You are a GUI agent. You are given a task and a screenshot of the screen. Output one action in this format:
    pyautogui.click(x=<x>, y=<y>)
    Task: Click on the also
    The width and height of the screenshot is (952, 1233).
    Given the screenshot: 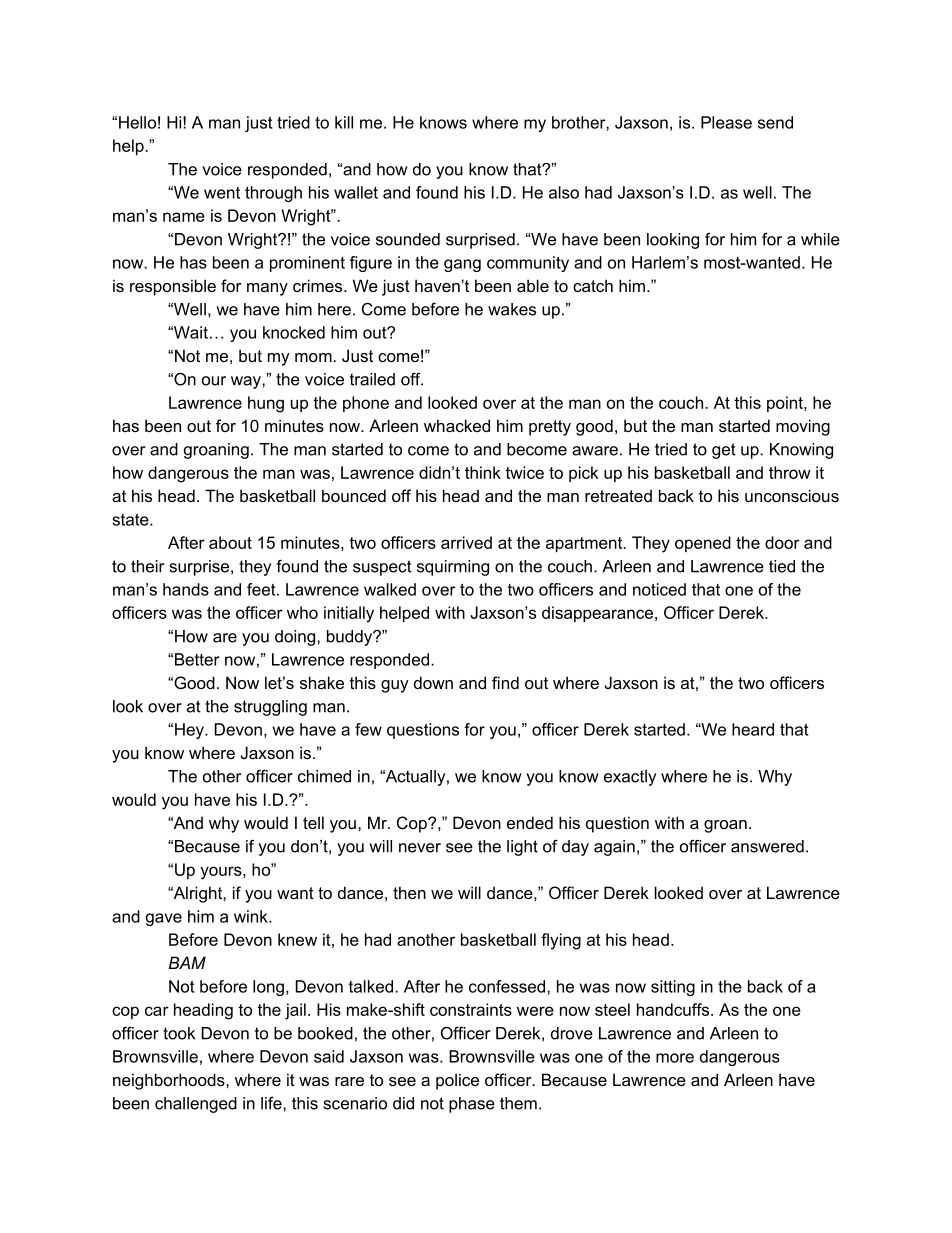 What is the action you would take?
    pyautogui.click(x=564, y=192)
